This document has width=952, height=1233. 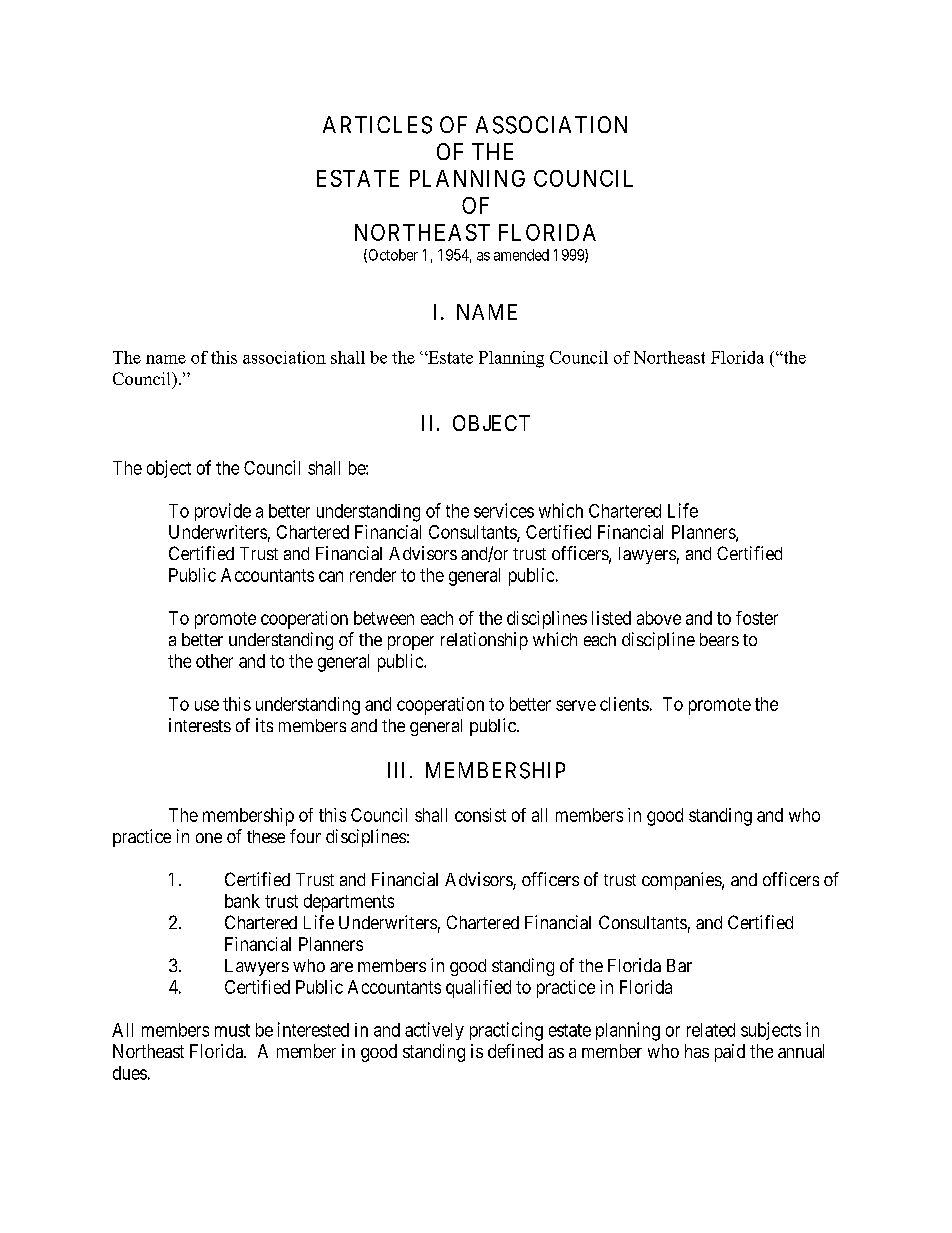 I want to click on clients, so click(x=624, y=704).
